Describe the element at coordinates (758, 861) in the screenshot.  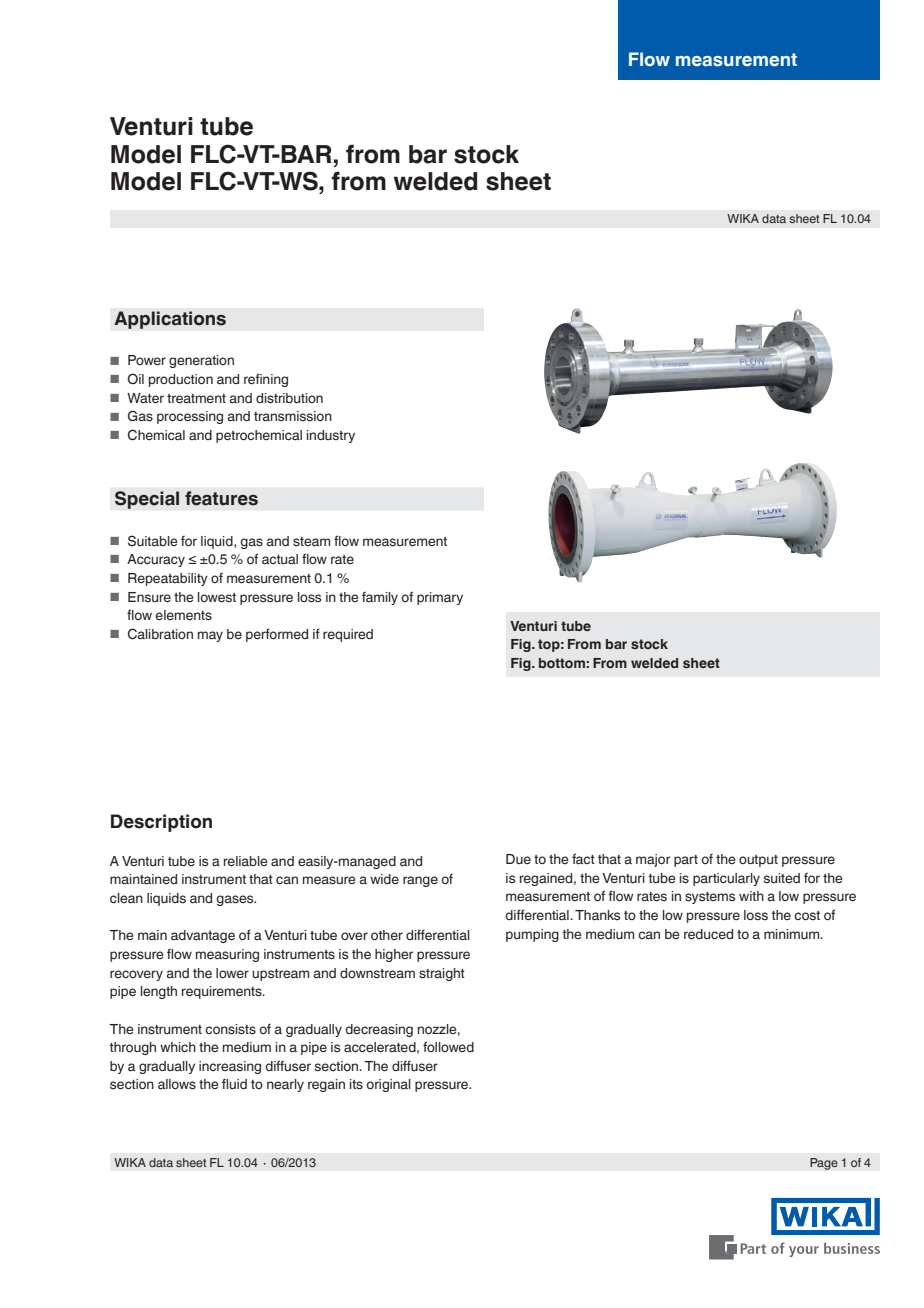
I see `output` at that location.
